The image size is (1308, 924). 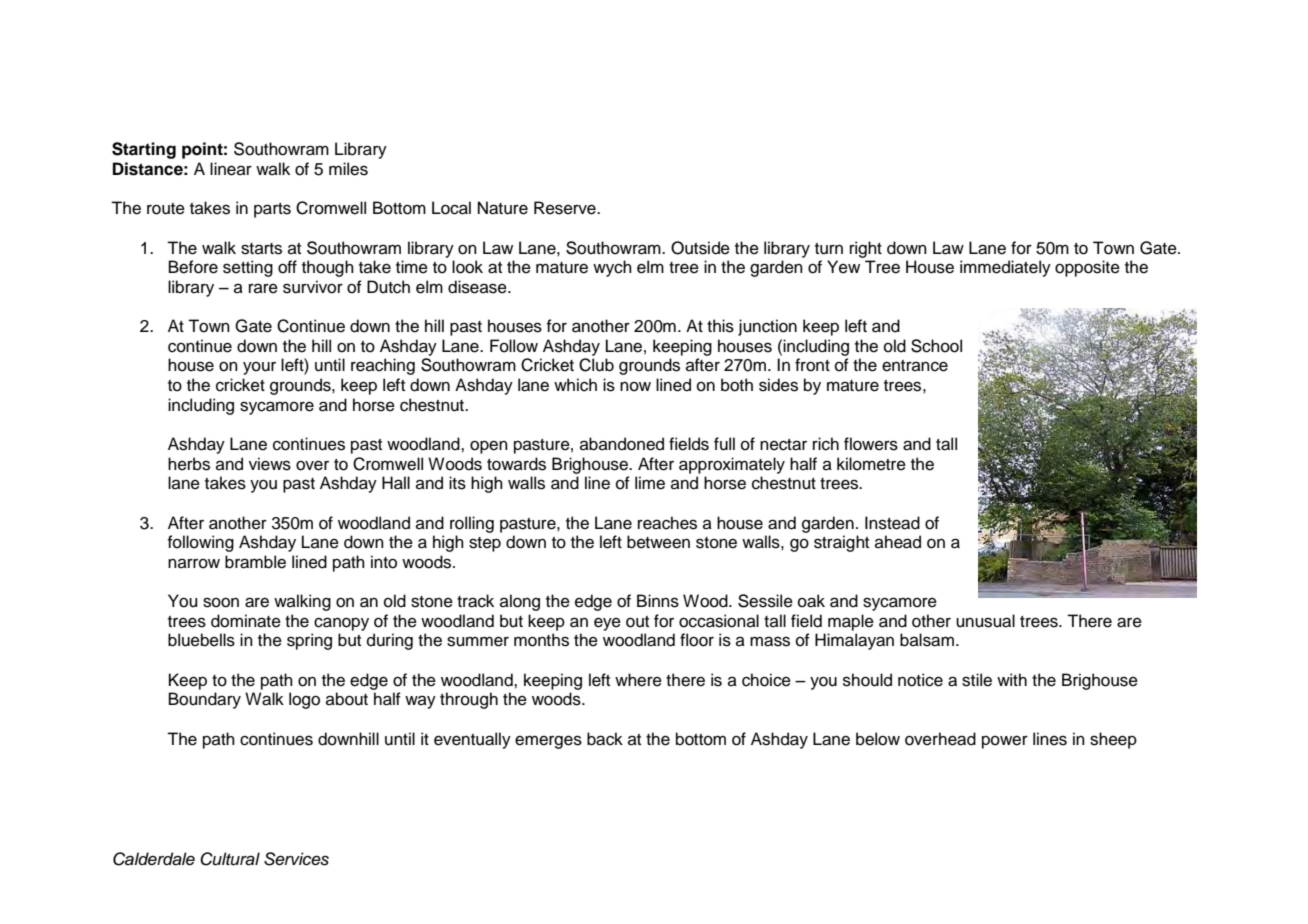 What do you see at coordinates (915, 366) in the document?
I see `entrance` at bounding box center [915, 366].
